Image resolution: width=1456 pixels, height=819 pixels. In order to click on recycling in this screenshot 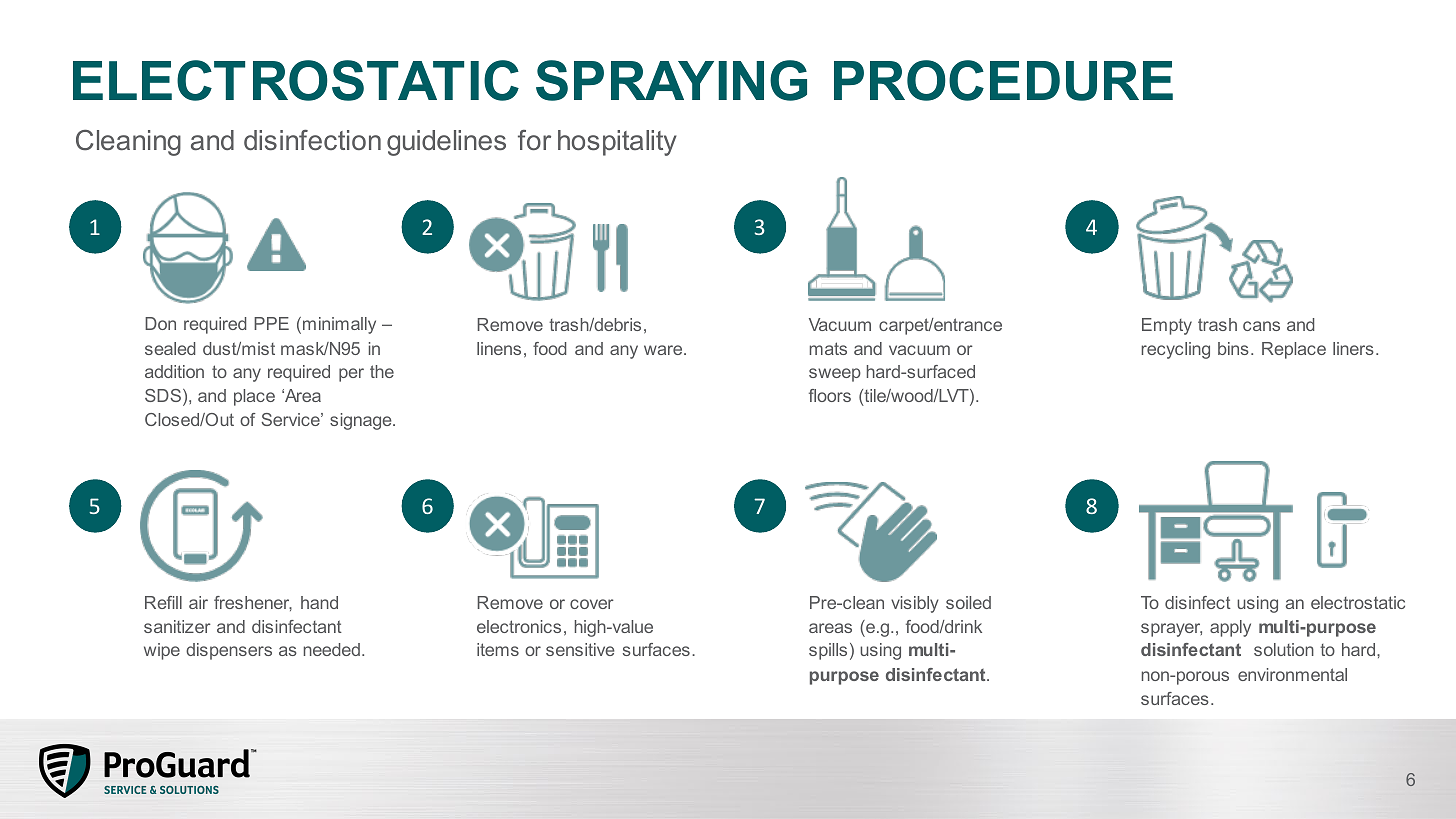, I will do `click(1175, 350)`.
